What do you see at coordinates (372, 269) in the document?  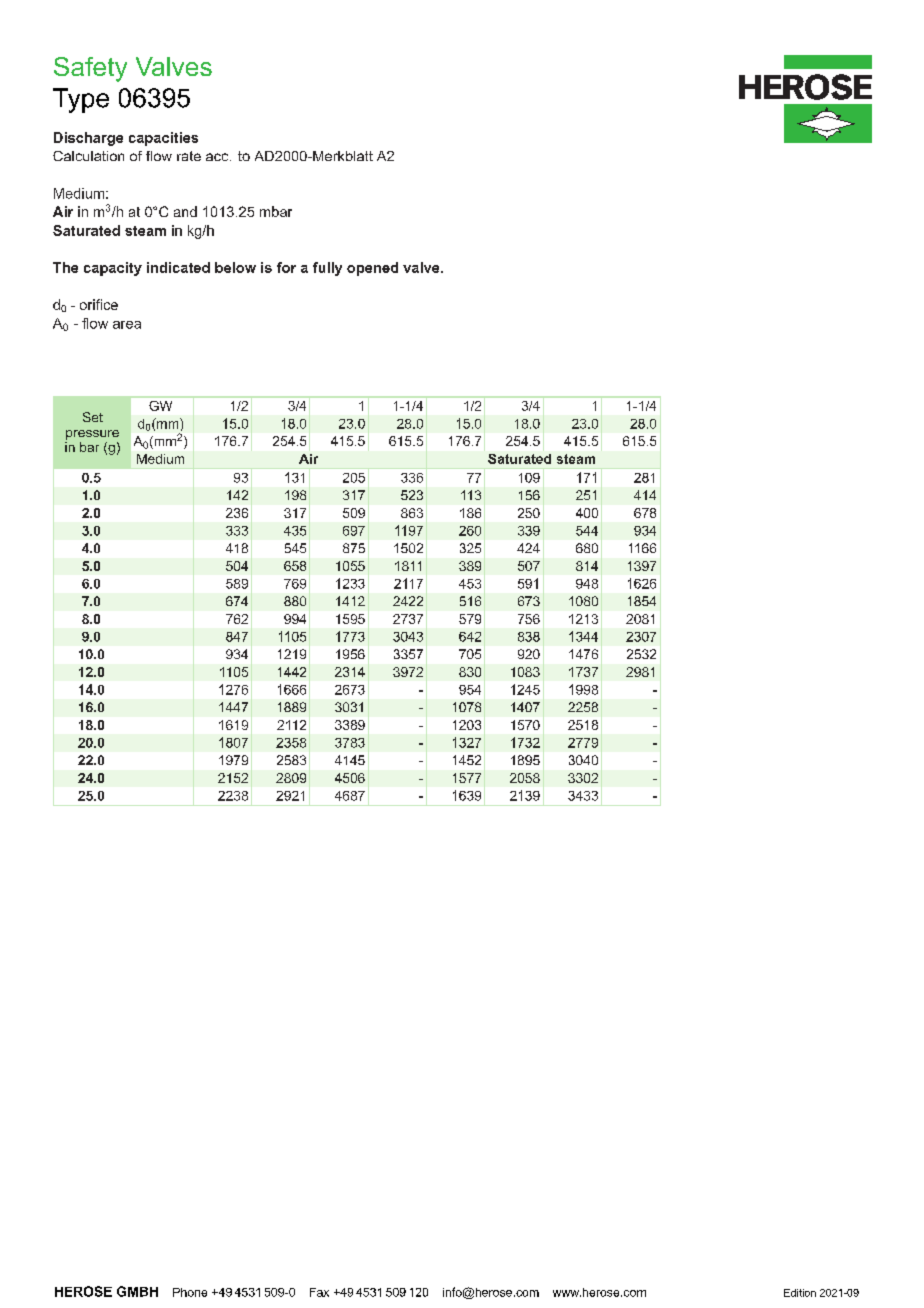 I see `opened` at bounding box center [372, 269].
